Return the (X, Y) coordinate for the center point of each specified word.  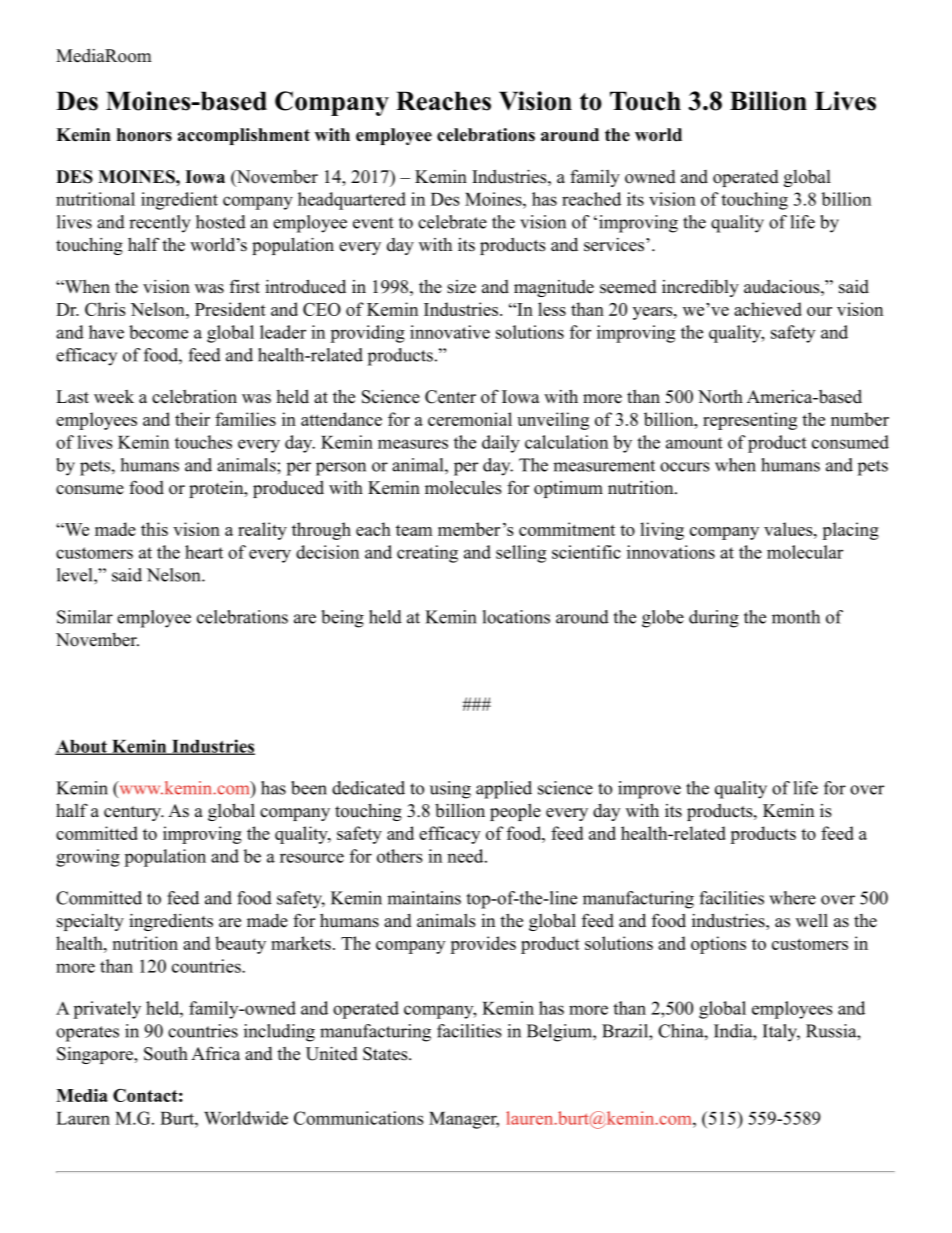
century (133, 813)
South (166, 1054)
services (614, 245)
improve (649, 790)
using (450, 790)
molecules (463, 488)
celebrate (452, 222)
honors (144, 135)
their (192, 419)
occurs (684, 467)
